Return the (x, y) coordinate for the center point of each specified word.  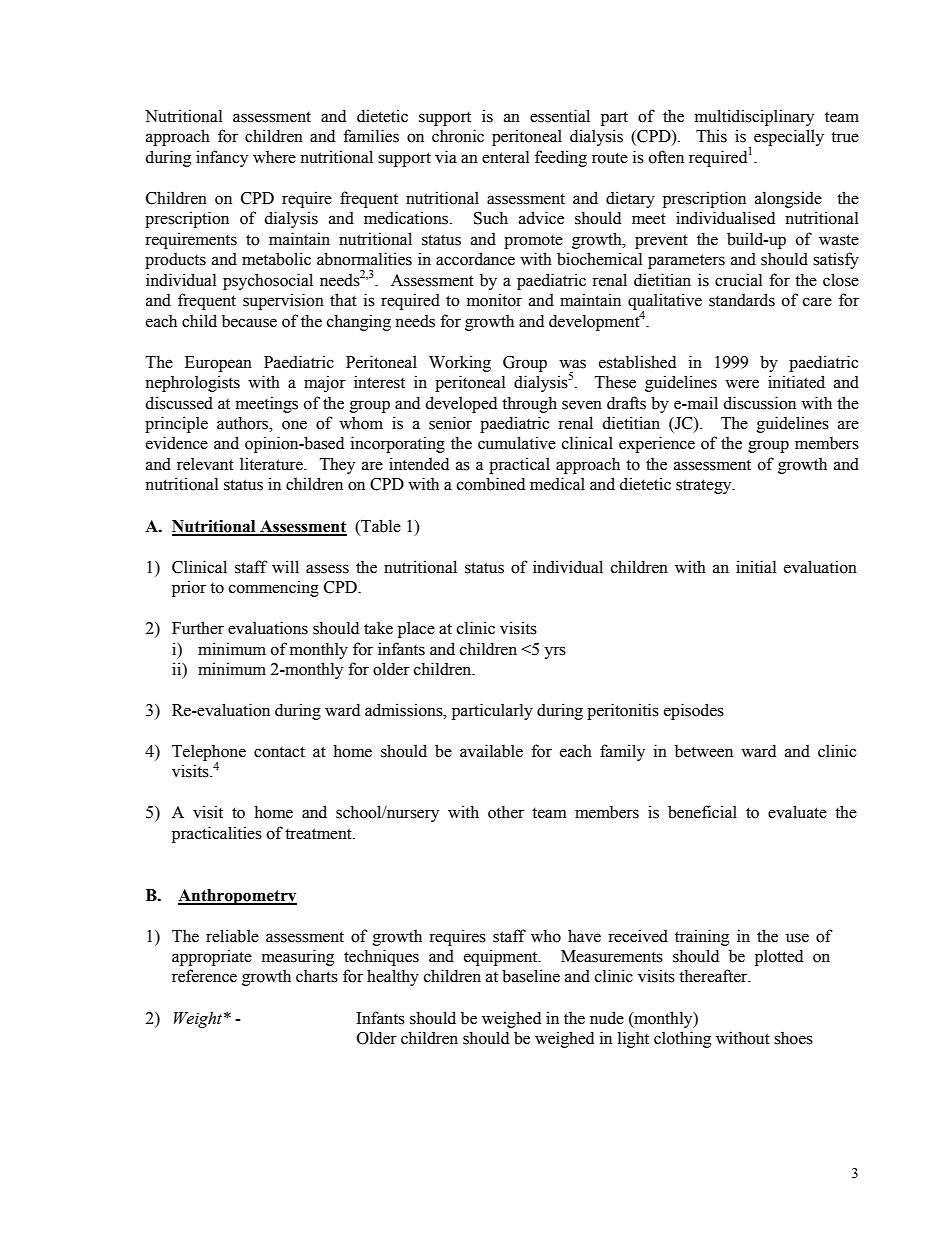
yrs (555, 652)
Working (460, 363)
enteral (505, 157)
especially (789, 137)
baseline (531, 976)
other (506, 812)
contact (279, 752)
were (742, 384)
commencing (274, 588)
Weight (199, 1019)
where (274, 157)
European (218, 364)
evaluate (797, 812)
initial (756, 567)
